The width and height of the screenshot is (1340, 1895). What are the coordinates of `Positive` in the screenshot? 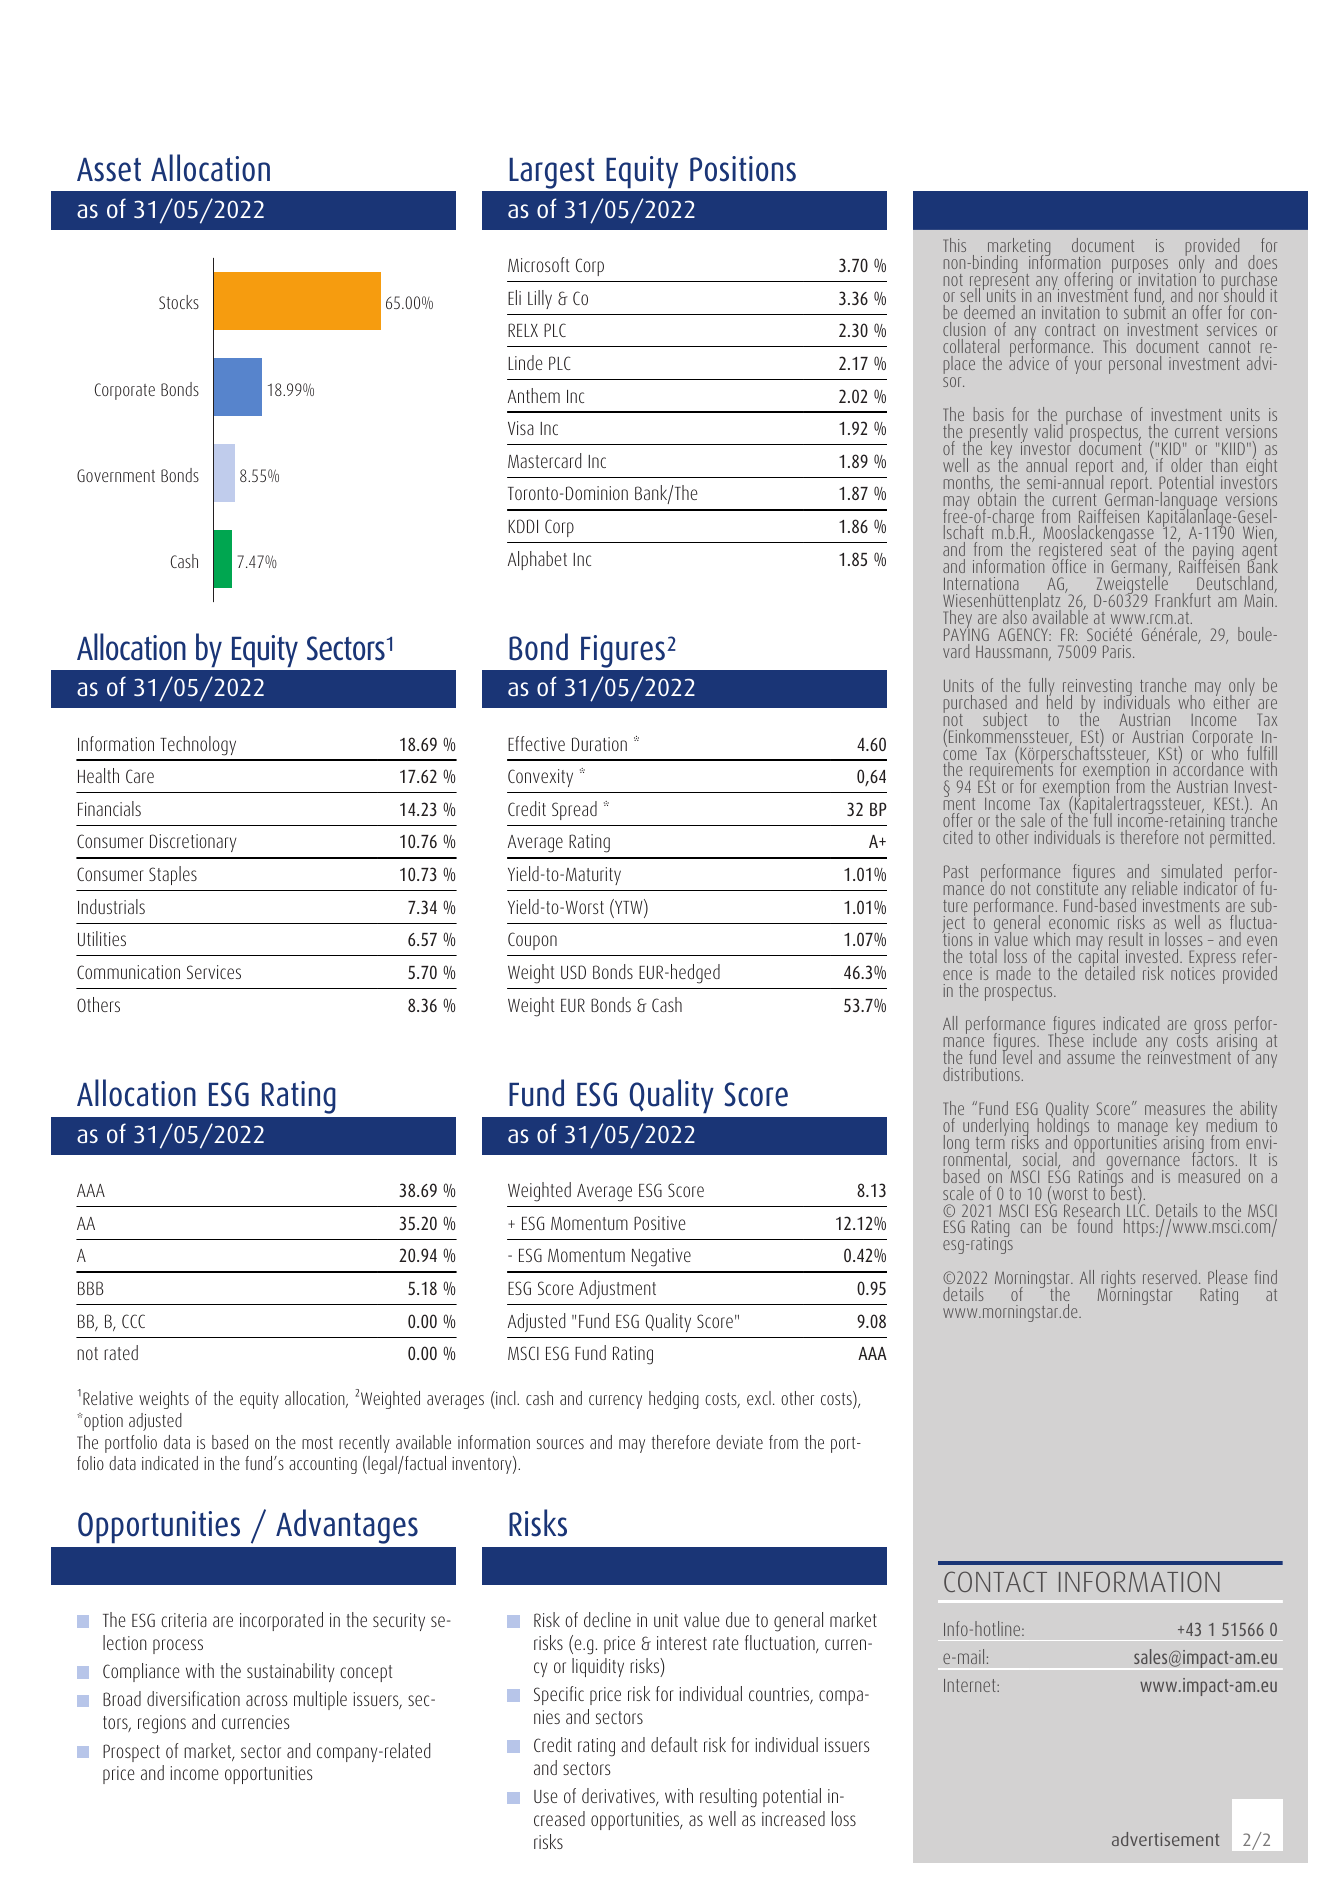 It's located at (660, 1223).
